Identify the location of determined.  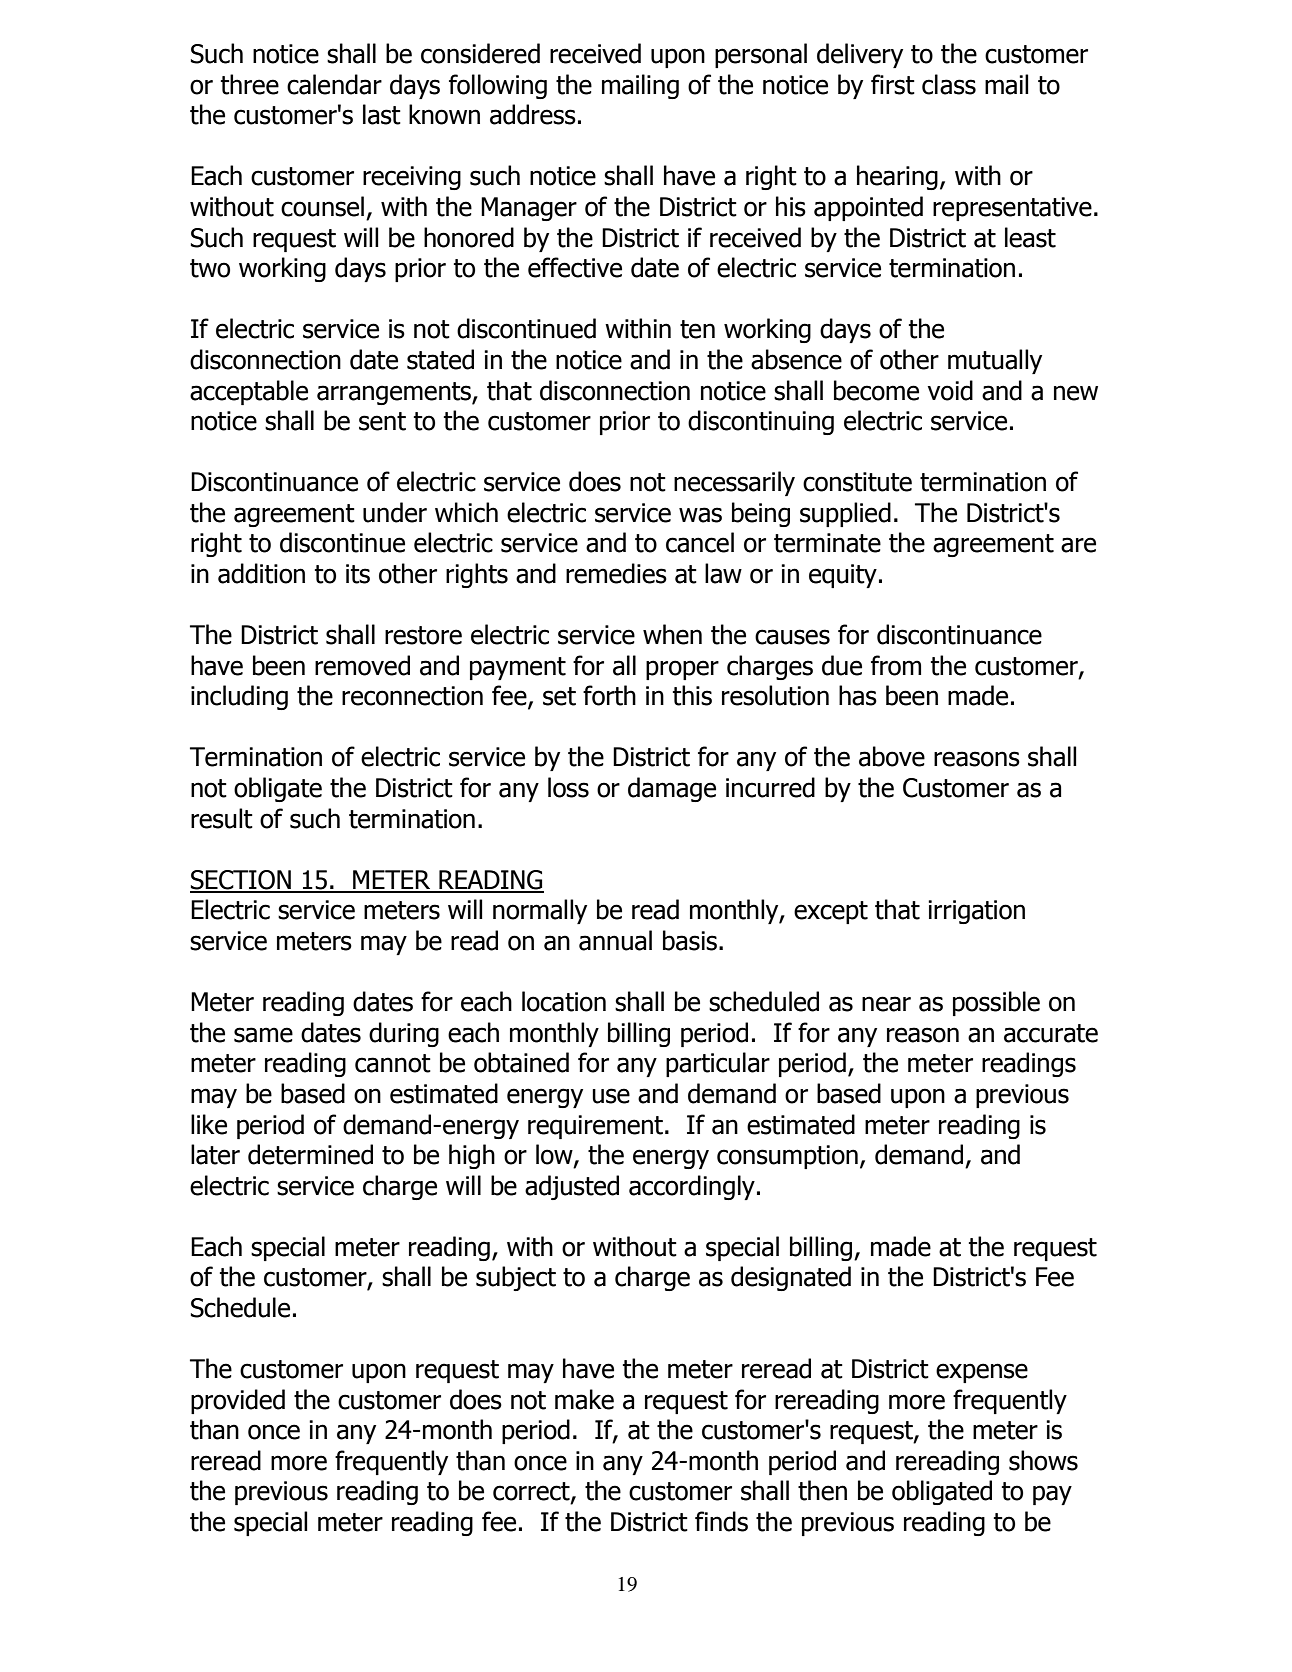
(310, 1154).
